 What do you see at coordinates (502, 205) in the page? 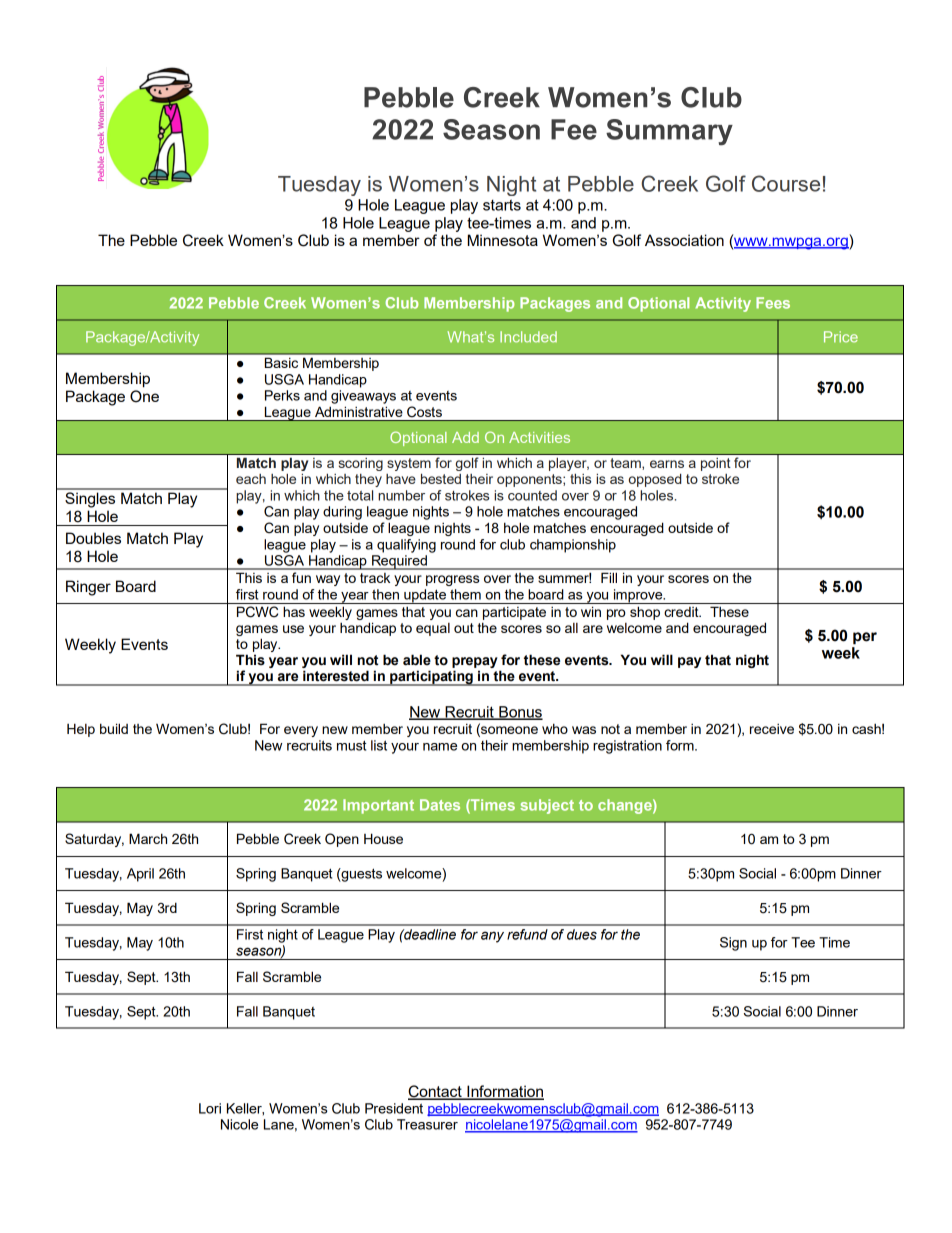
I see `starts` at bounding box center [502, 205].
